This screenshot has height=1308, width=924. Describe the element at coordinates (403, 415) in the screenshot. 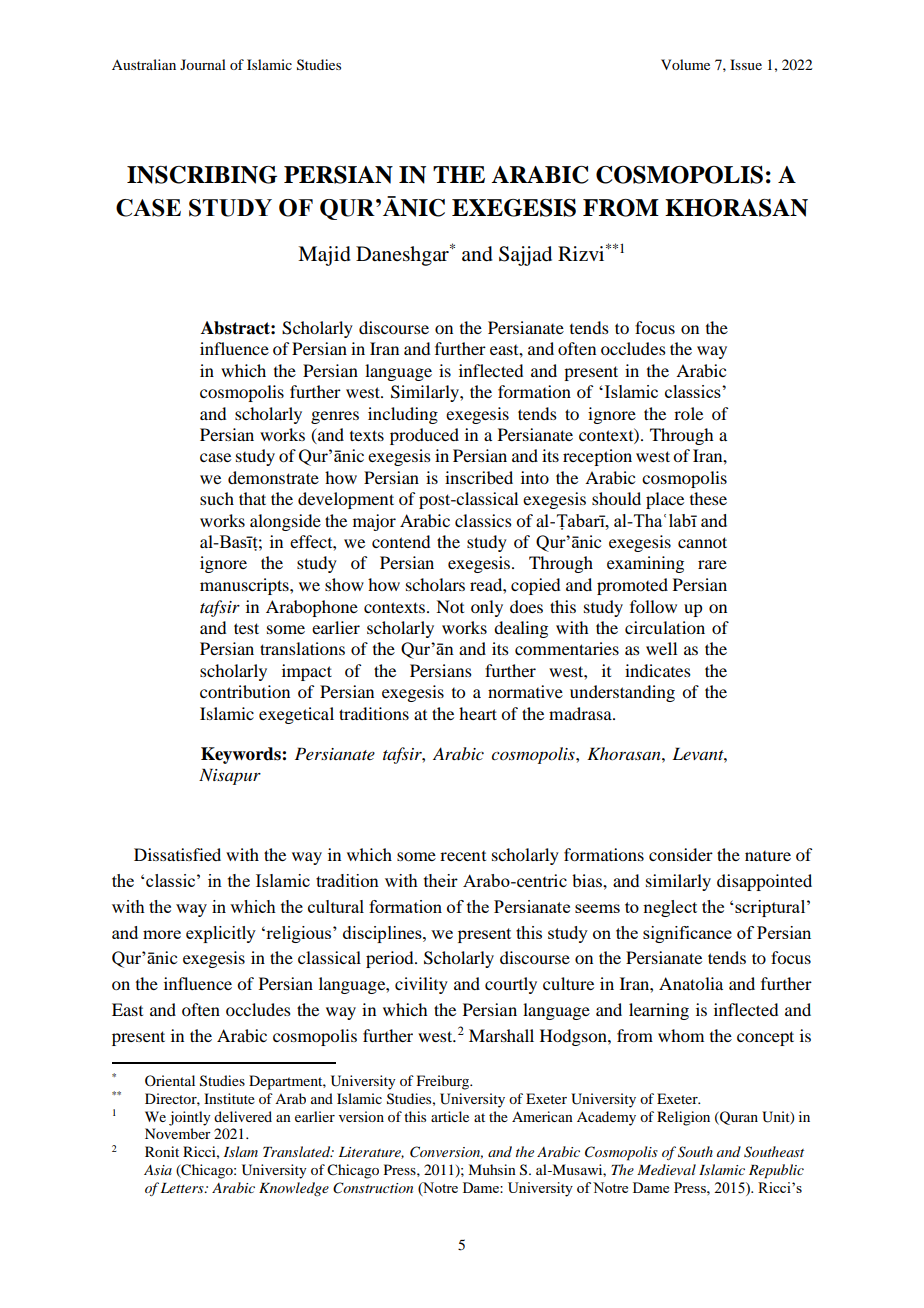

I see `including` at that location.
